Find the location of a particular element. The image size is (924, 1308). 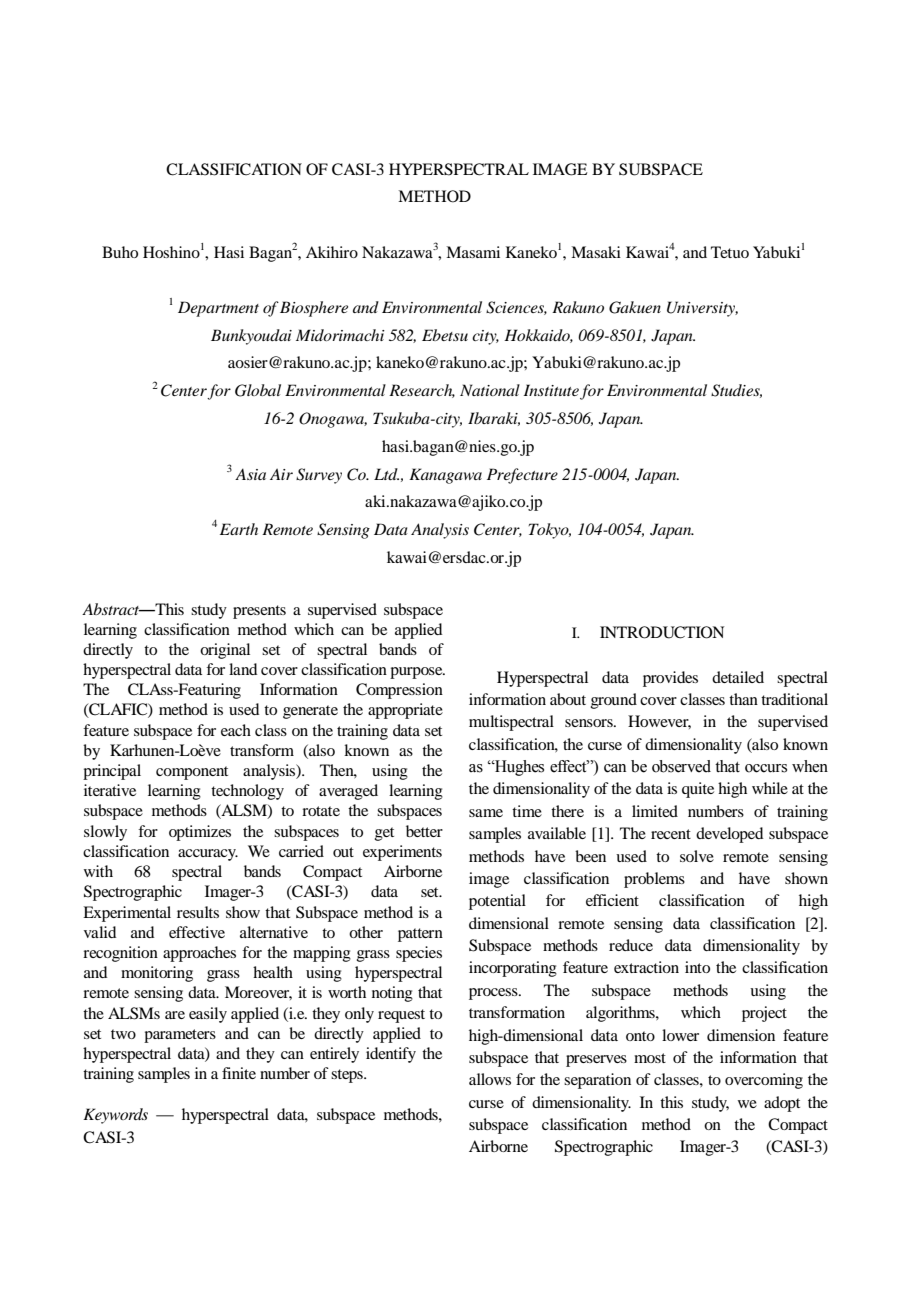

University is located at coordinates (702, 309).
